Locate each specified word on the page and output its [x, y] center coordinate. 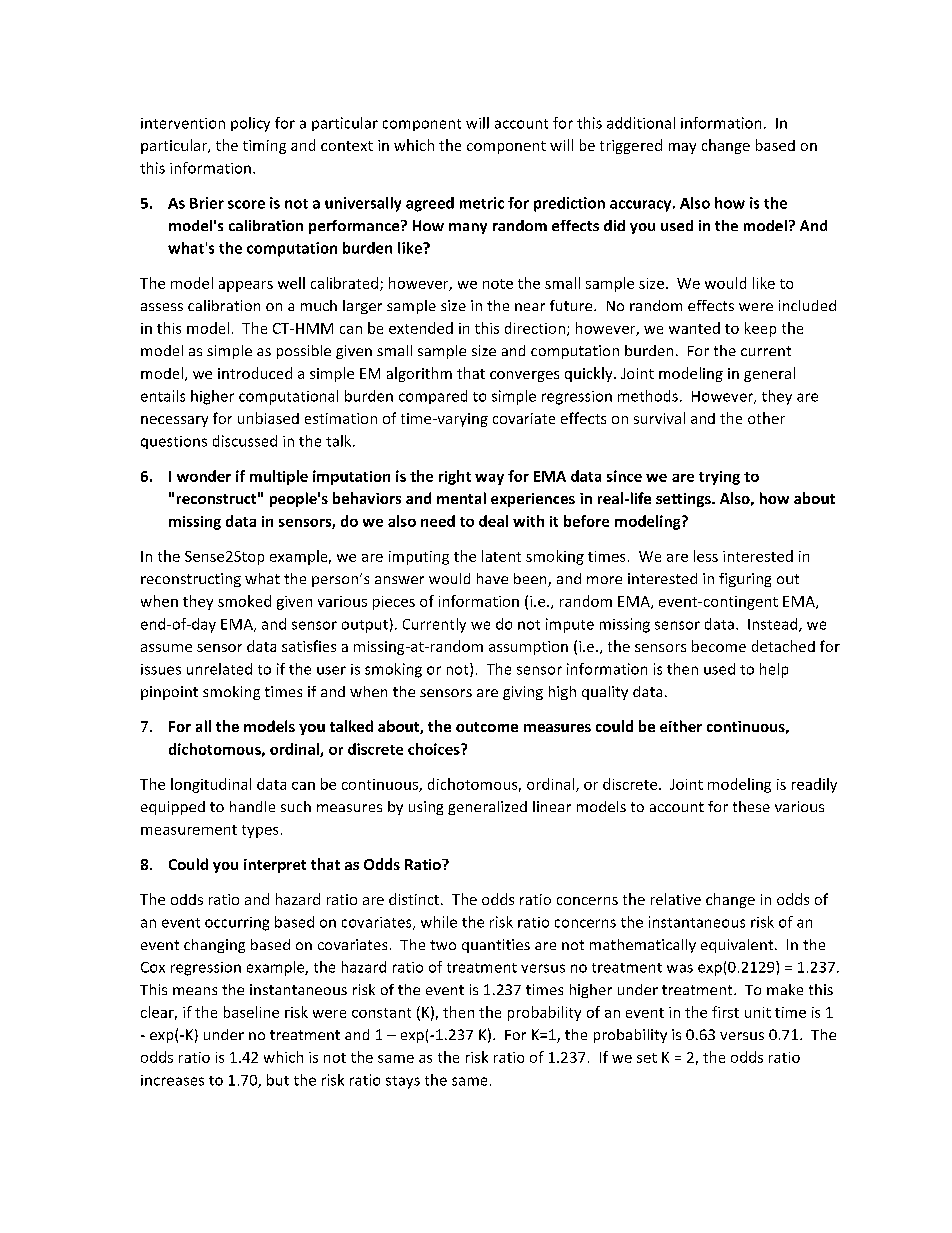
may [682, 148]
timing [264, 147]
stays [403, 1082]
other [766, 418]
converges [524, 376]
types [260, 831]
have [492, 578]
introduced [255, 373]
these [751, 806]
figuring [745, 580]
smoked [244, 601]
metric [482, 203]
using [426, 808]
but [278, 1080]
